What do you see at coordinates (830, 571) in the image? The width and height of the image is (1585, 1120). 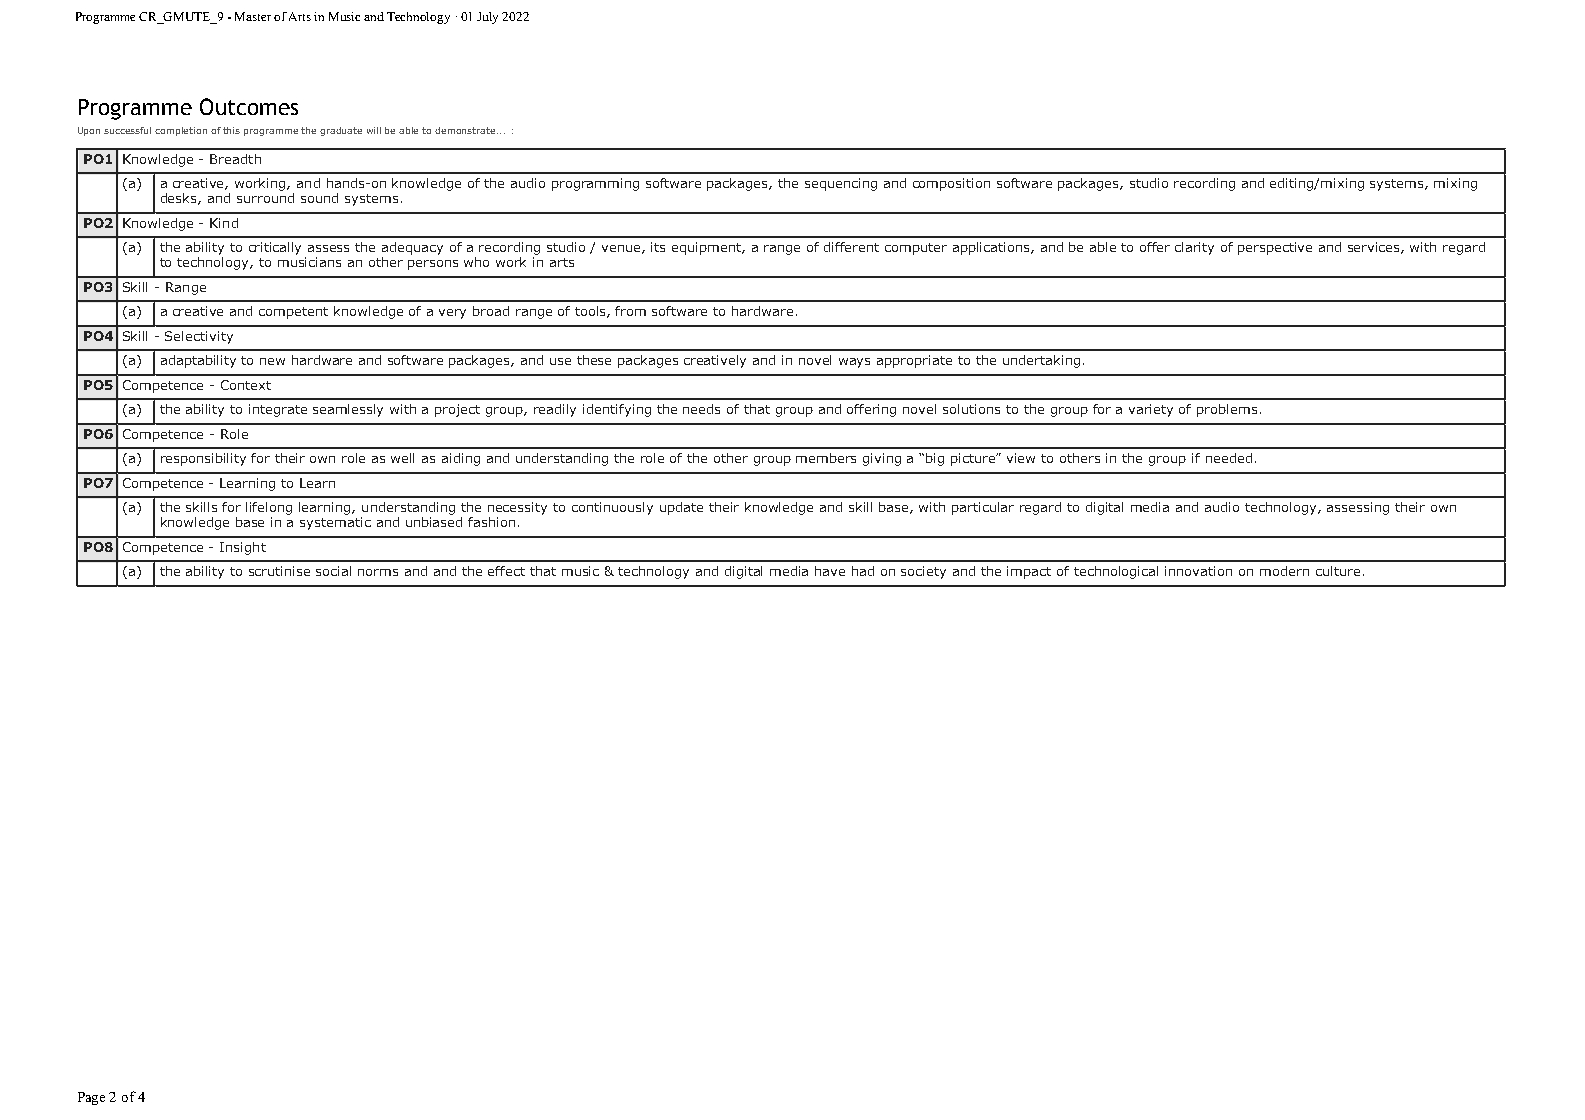 I see `have` at bounding box center [830, 571].
